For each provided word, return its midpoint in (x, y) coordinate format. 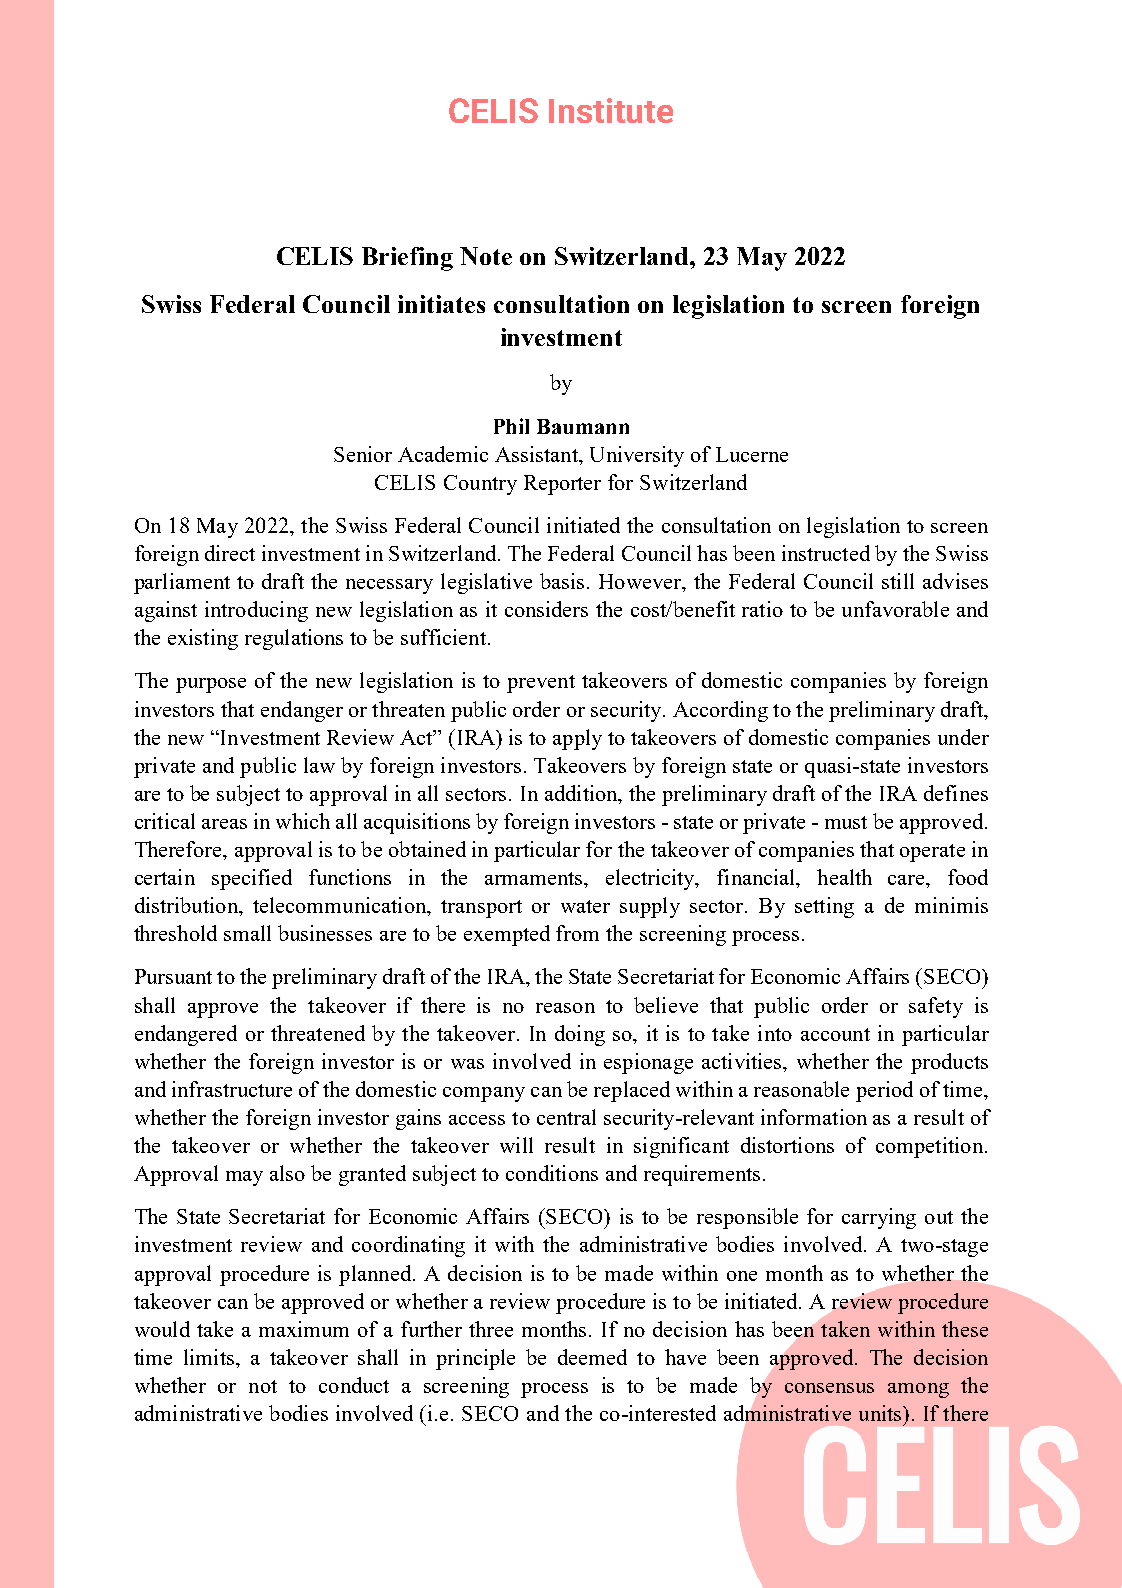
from (577, 933)
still (898, 581)
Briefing (407, 259)
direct (230, 553)
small (247, 933)
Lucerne (752, 454)
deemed (592, 1357)
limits (210, 1357)
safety (936, 1007)
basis (562, 581)
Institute (611, 110)
